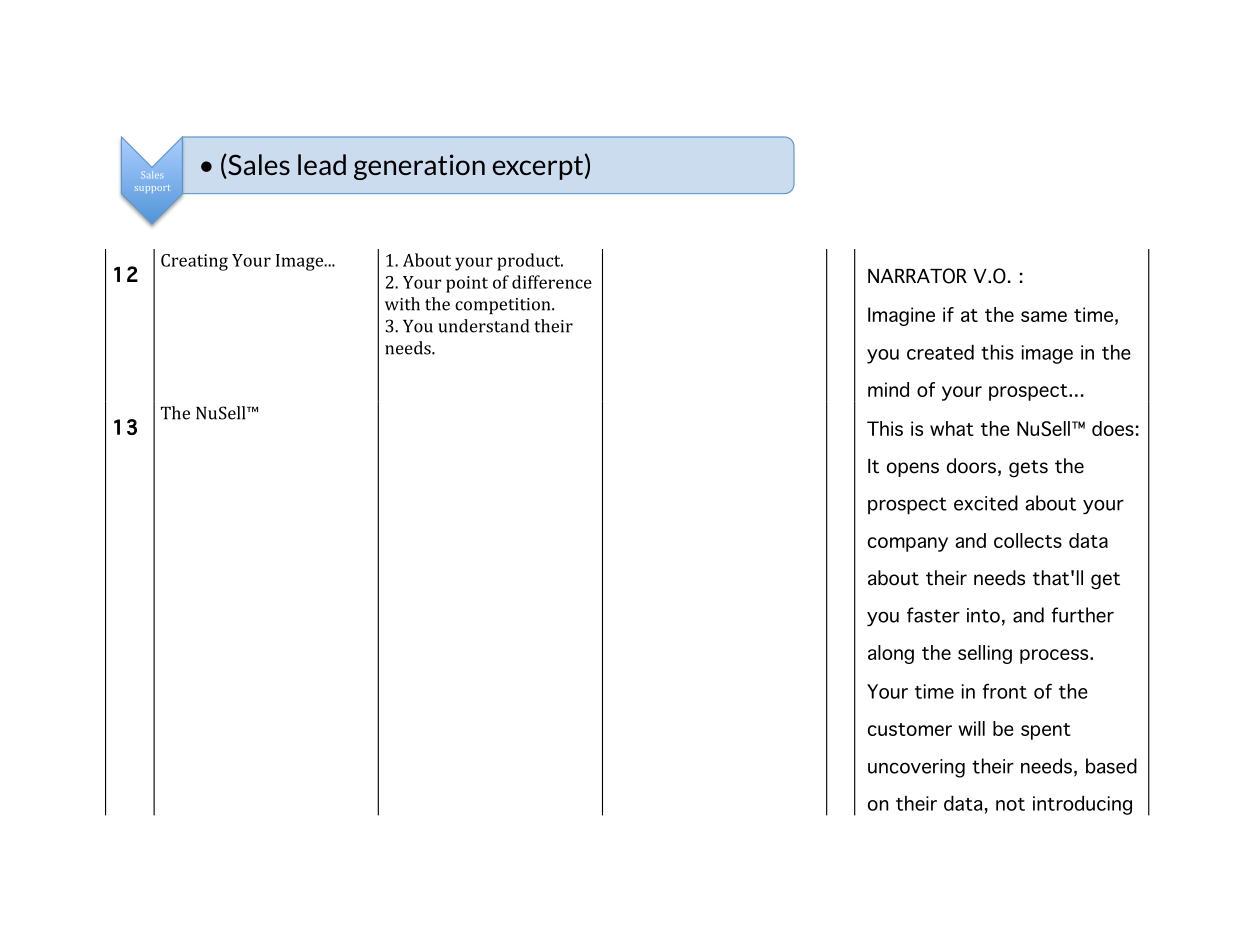 Image resolution: width=1233 pixels, height=952 pixels. I want to click on understand, so click(483, 326).
